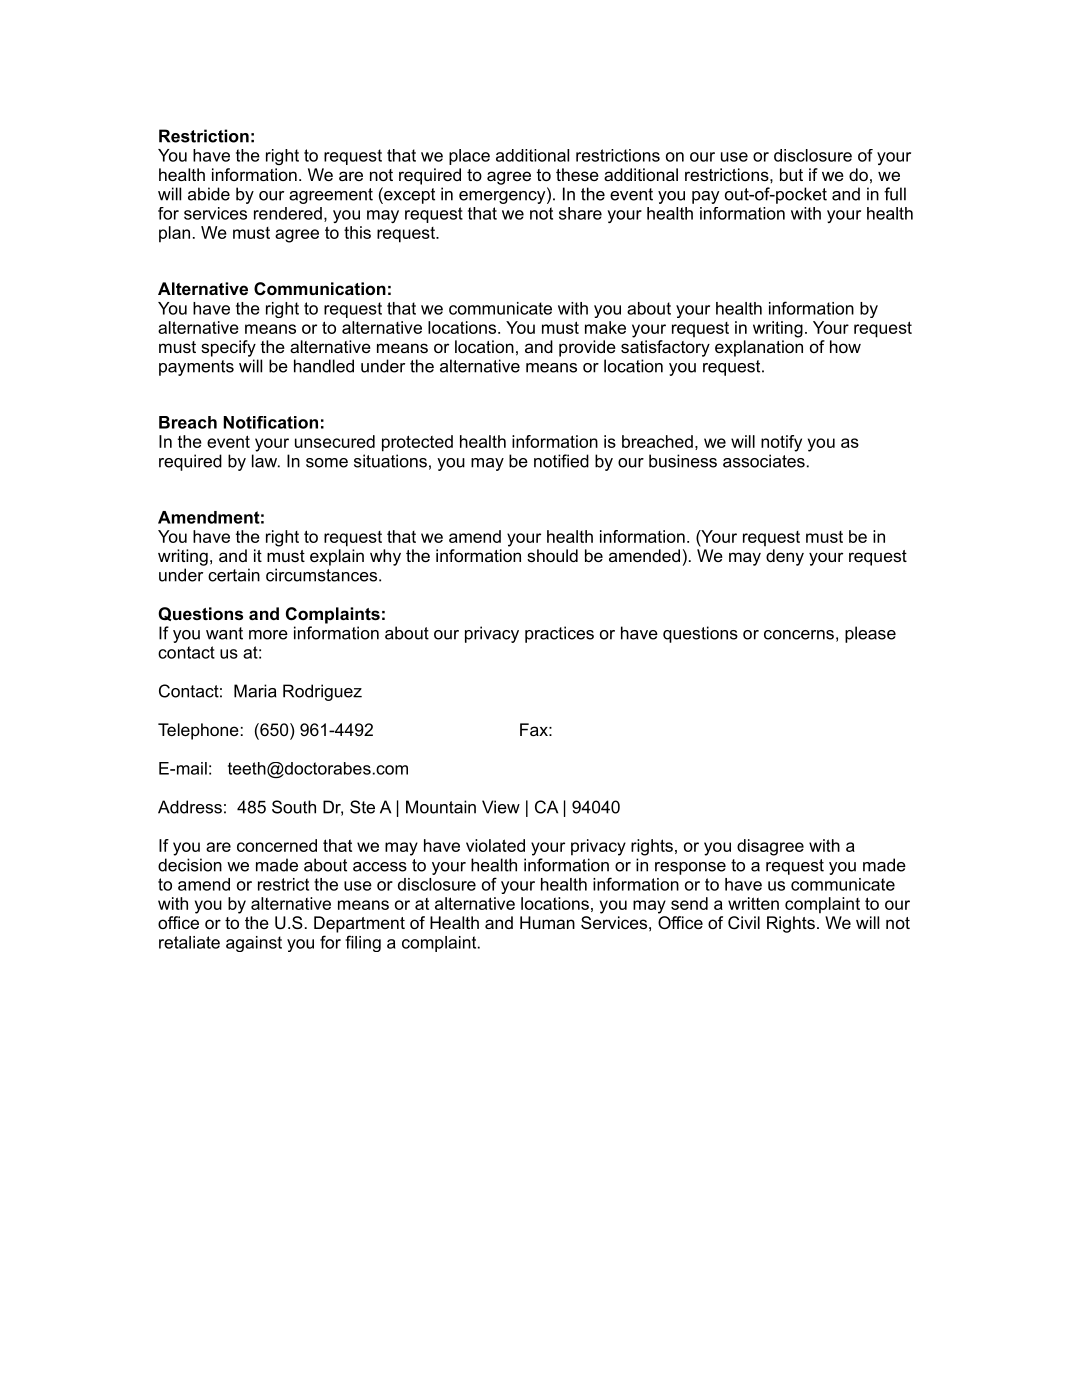 This page has height=1391, width=1075. What do you see at coordinates (294, 807) in the page?
I see `South` at bounding box center [294, 807].
